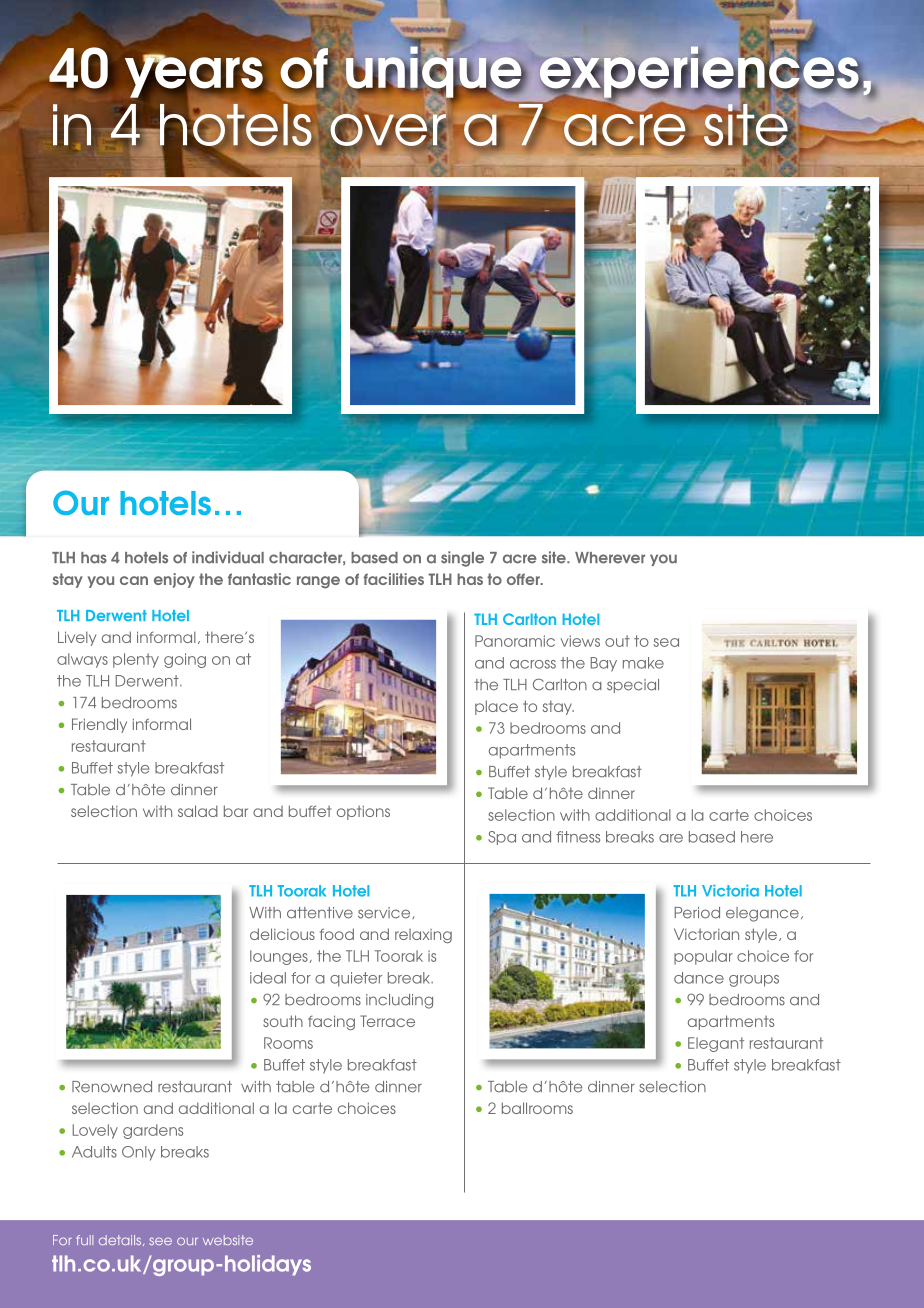 The height and width of the screenshot is (1308, 924). Describe the element at coordinates (387, 130) in the screenshot. I see `over` at that location.
